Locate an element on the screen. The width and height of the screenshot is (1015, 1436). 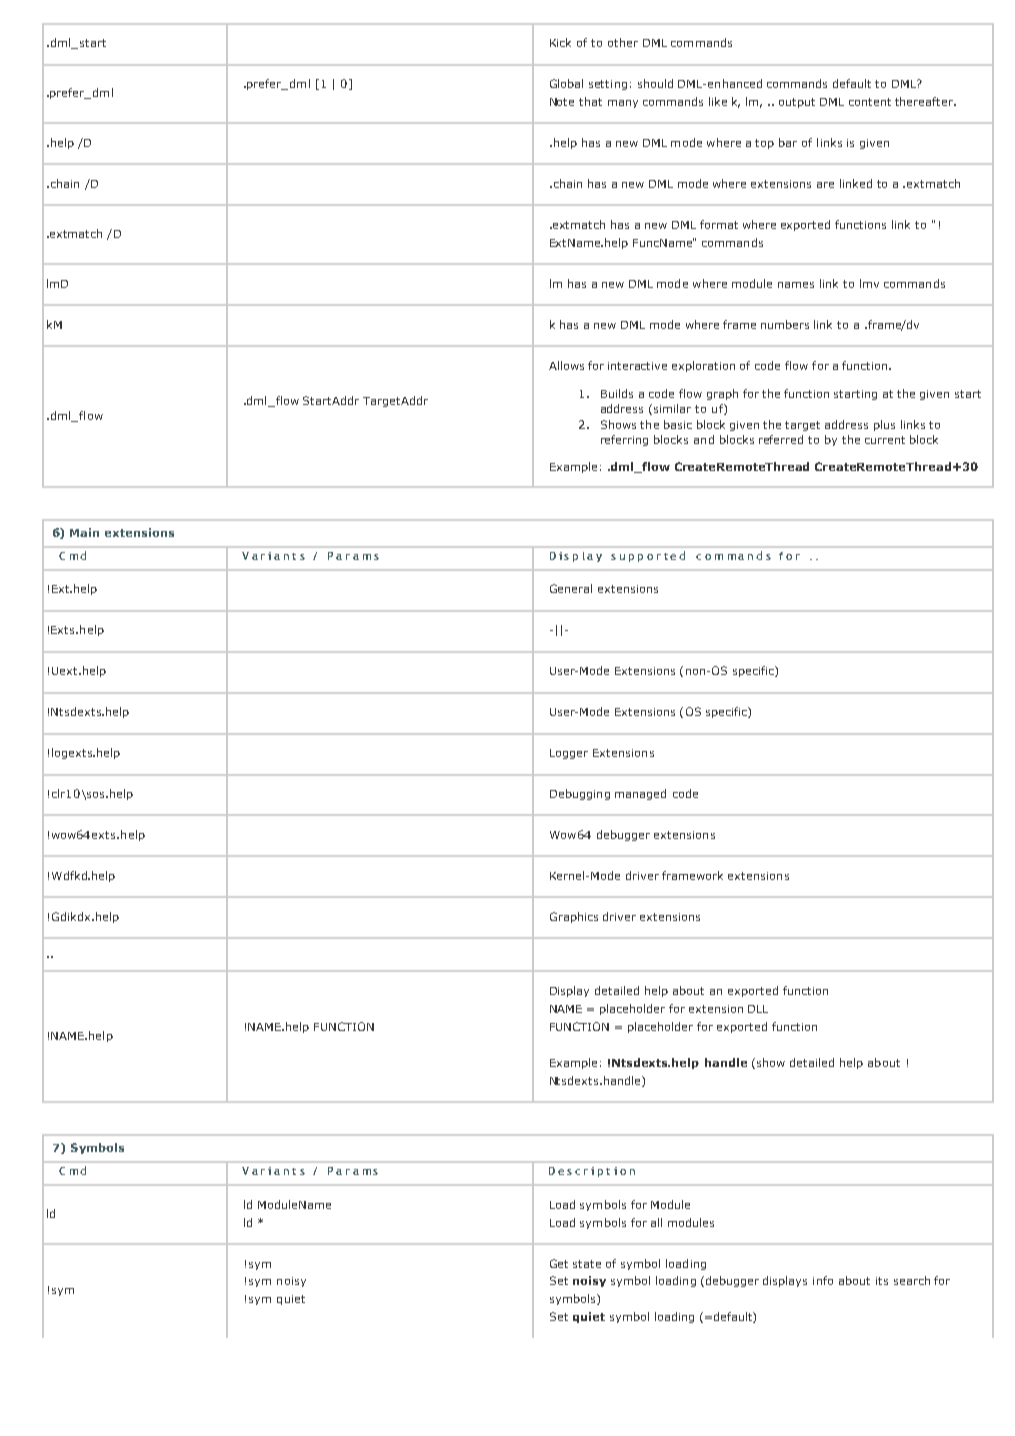
Note is located at coordinates (562, 102).
